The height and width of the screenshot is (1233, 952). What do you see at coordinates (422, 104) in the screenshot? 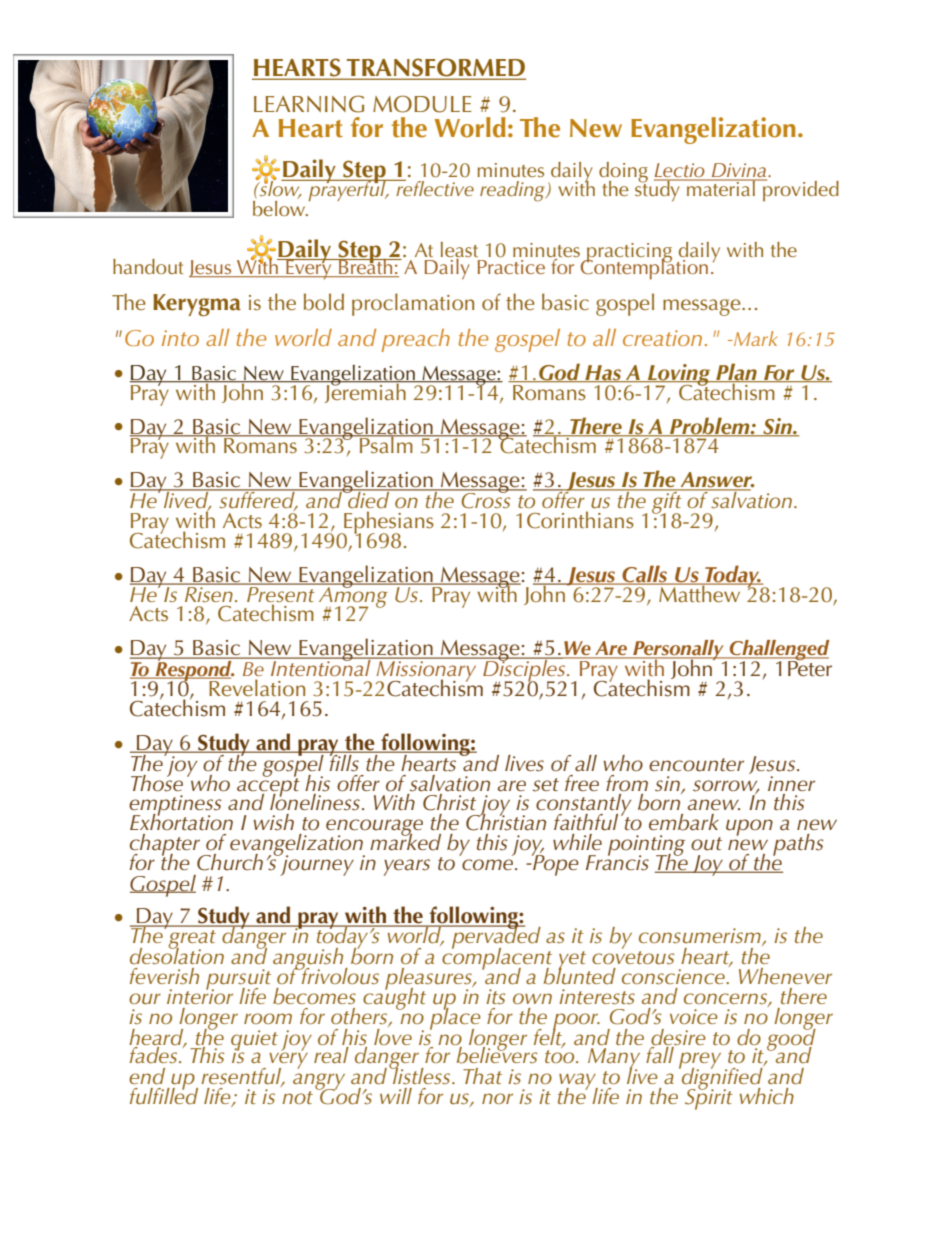
I see `MODULE` at bounding box center [422, 104].
